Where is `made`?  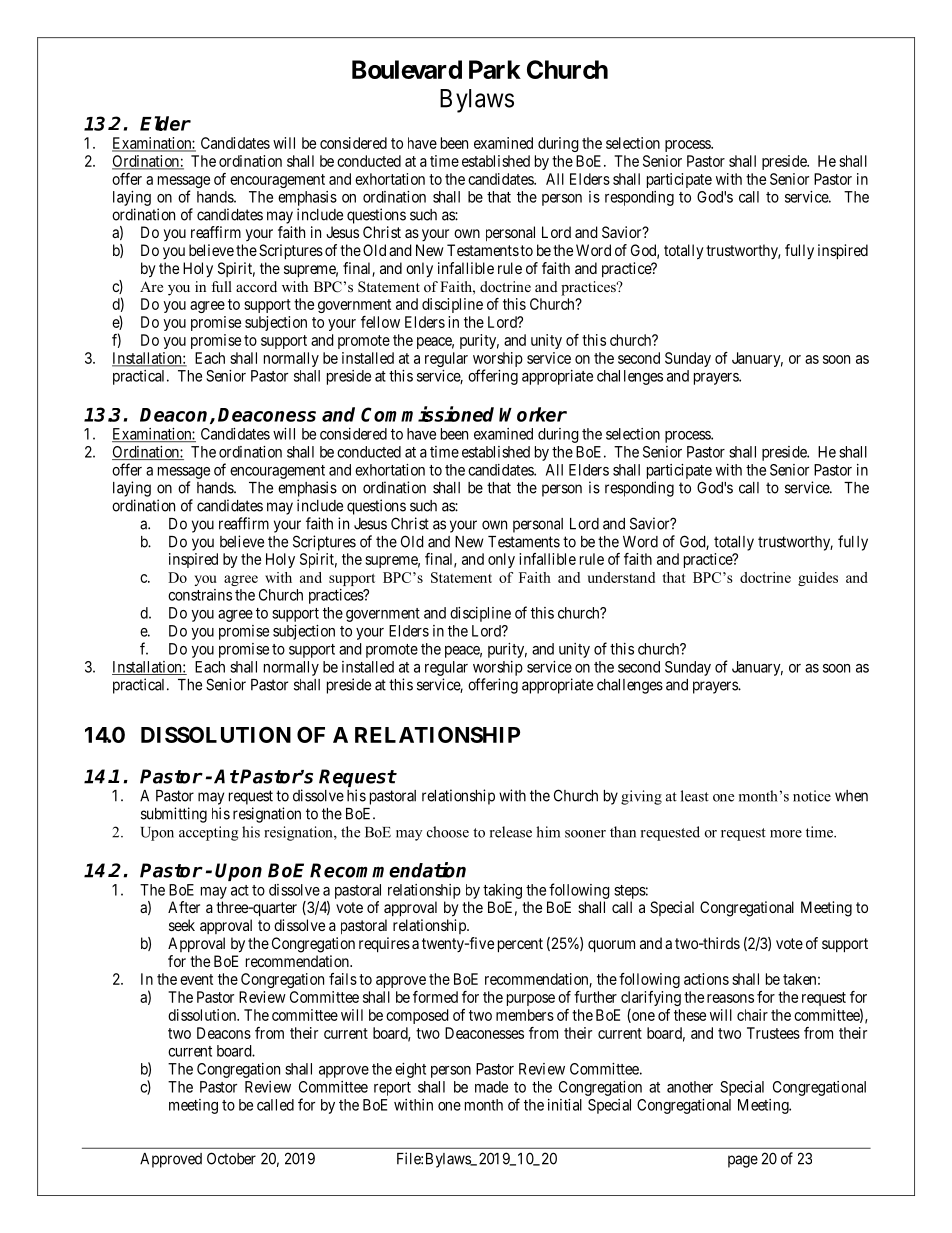
made is located at coordinates (491, 1087).
